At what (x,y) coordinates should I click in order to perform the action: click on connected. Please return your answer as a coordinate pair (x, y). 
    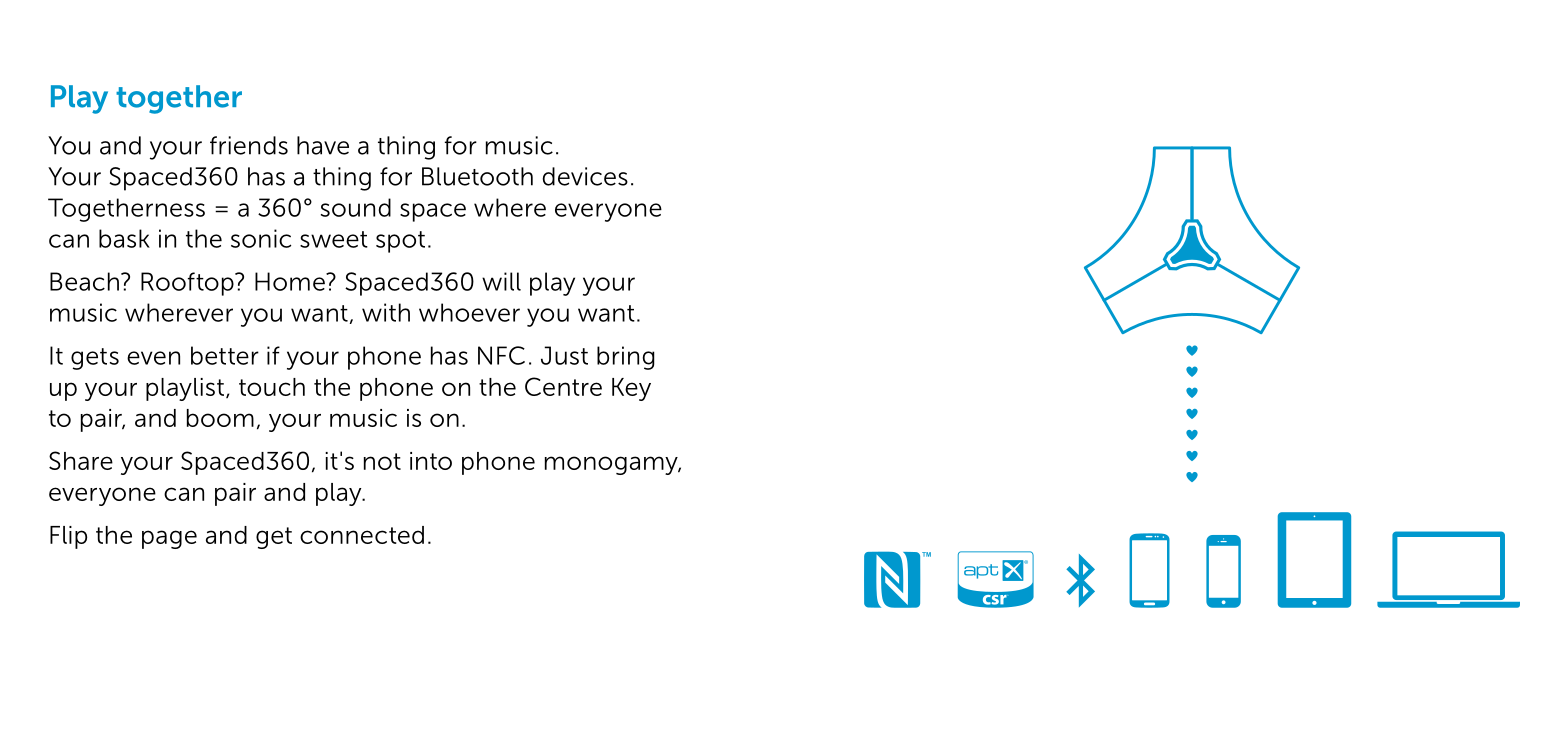
    Looking at the image, I should click on (362, 535).
